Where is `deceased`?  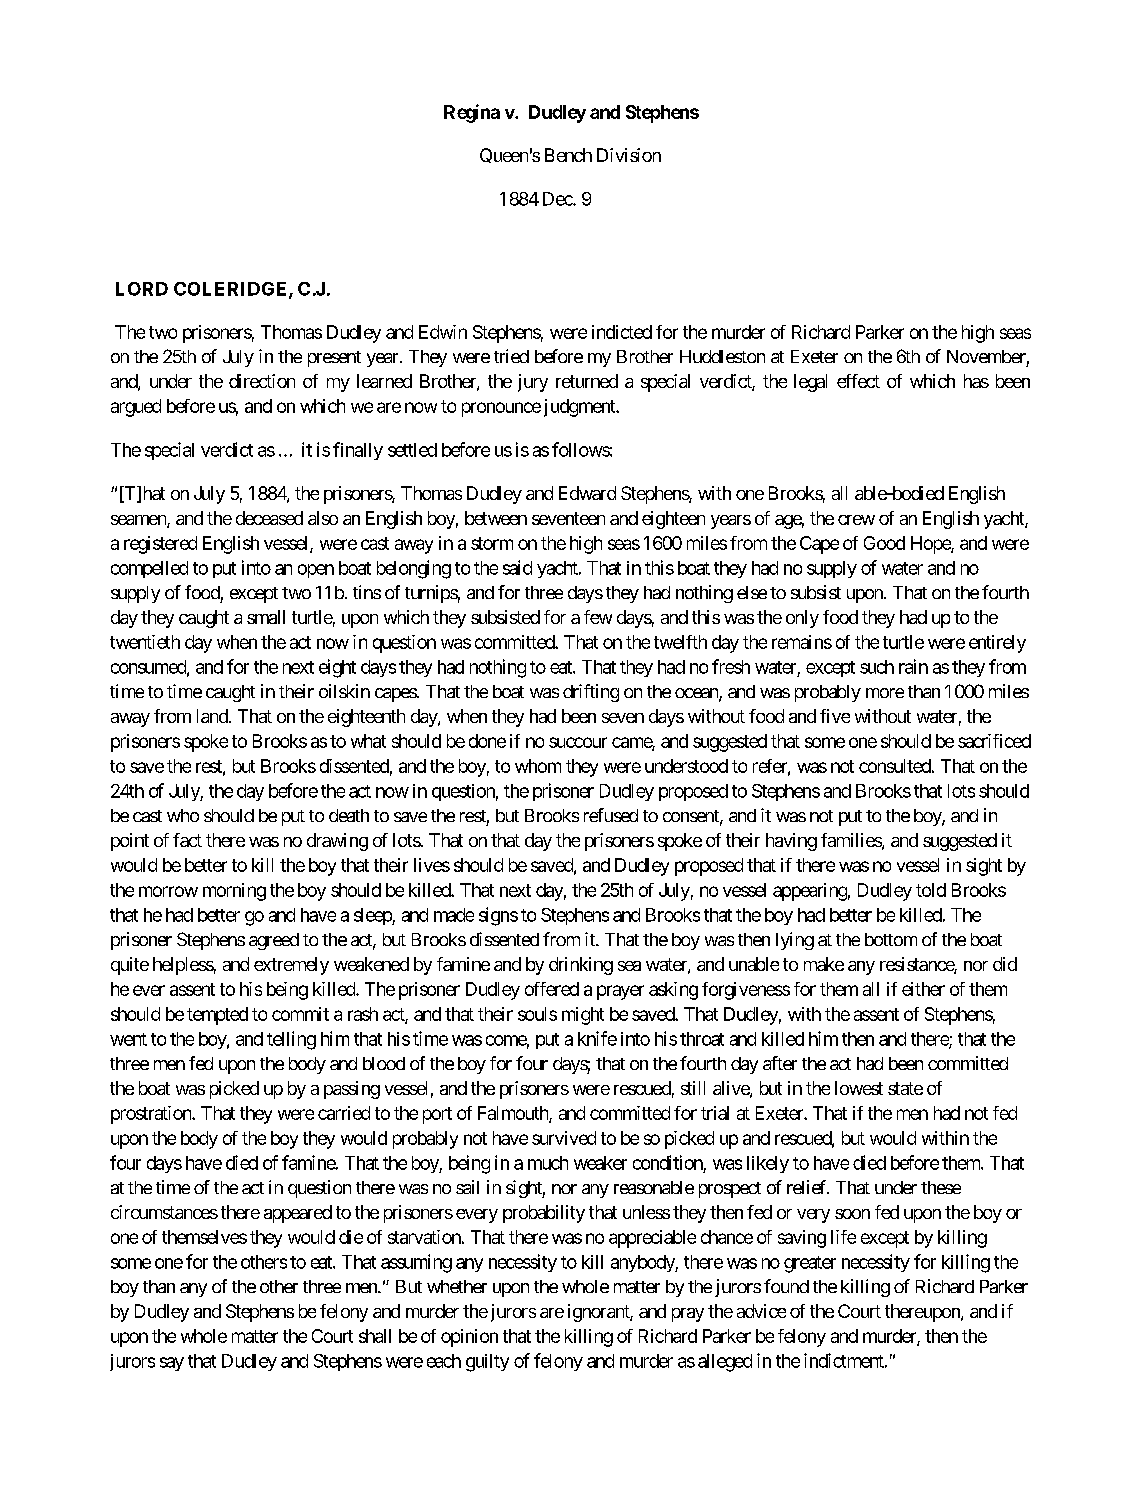 deceased is located at coordinates (269, 518).
